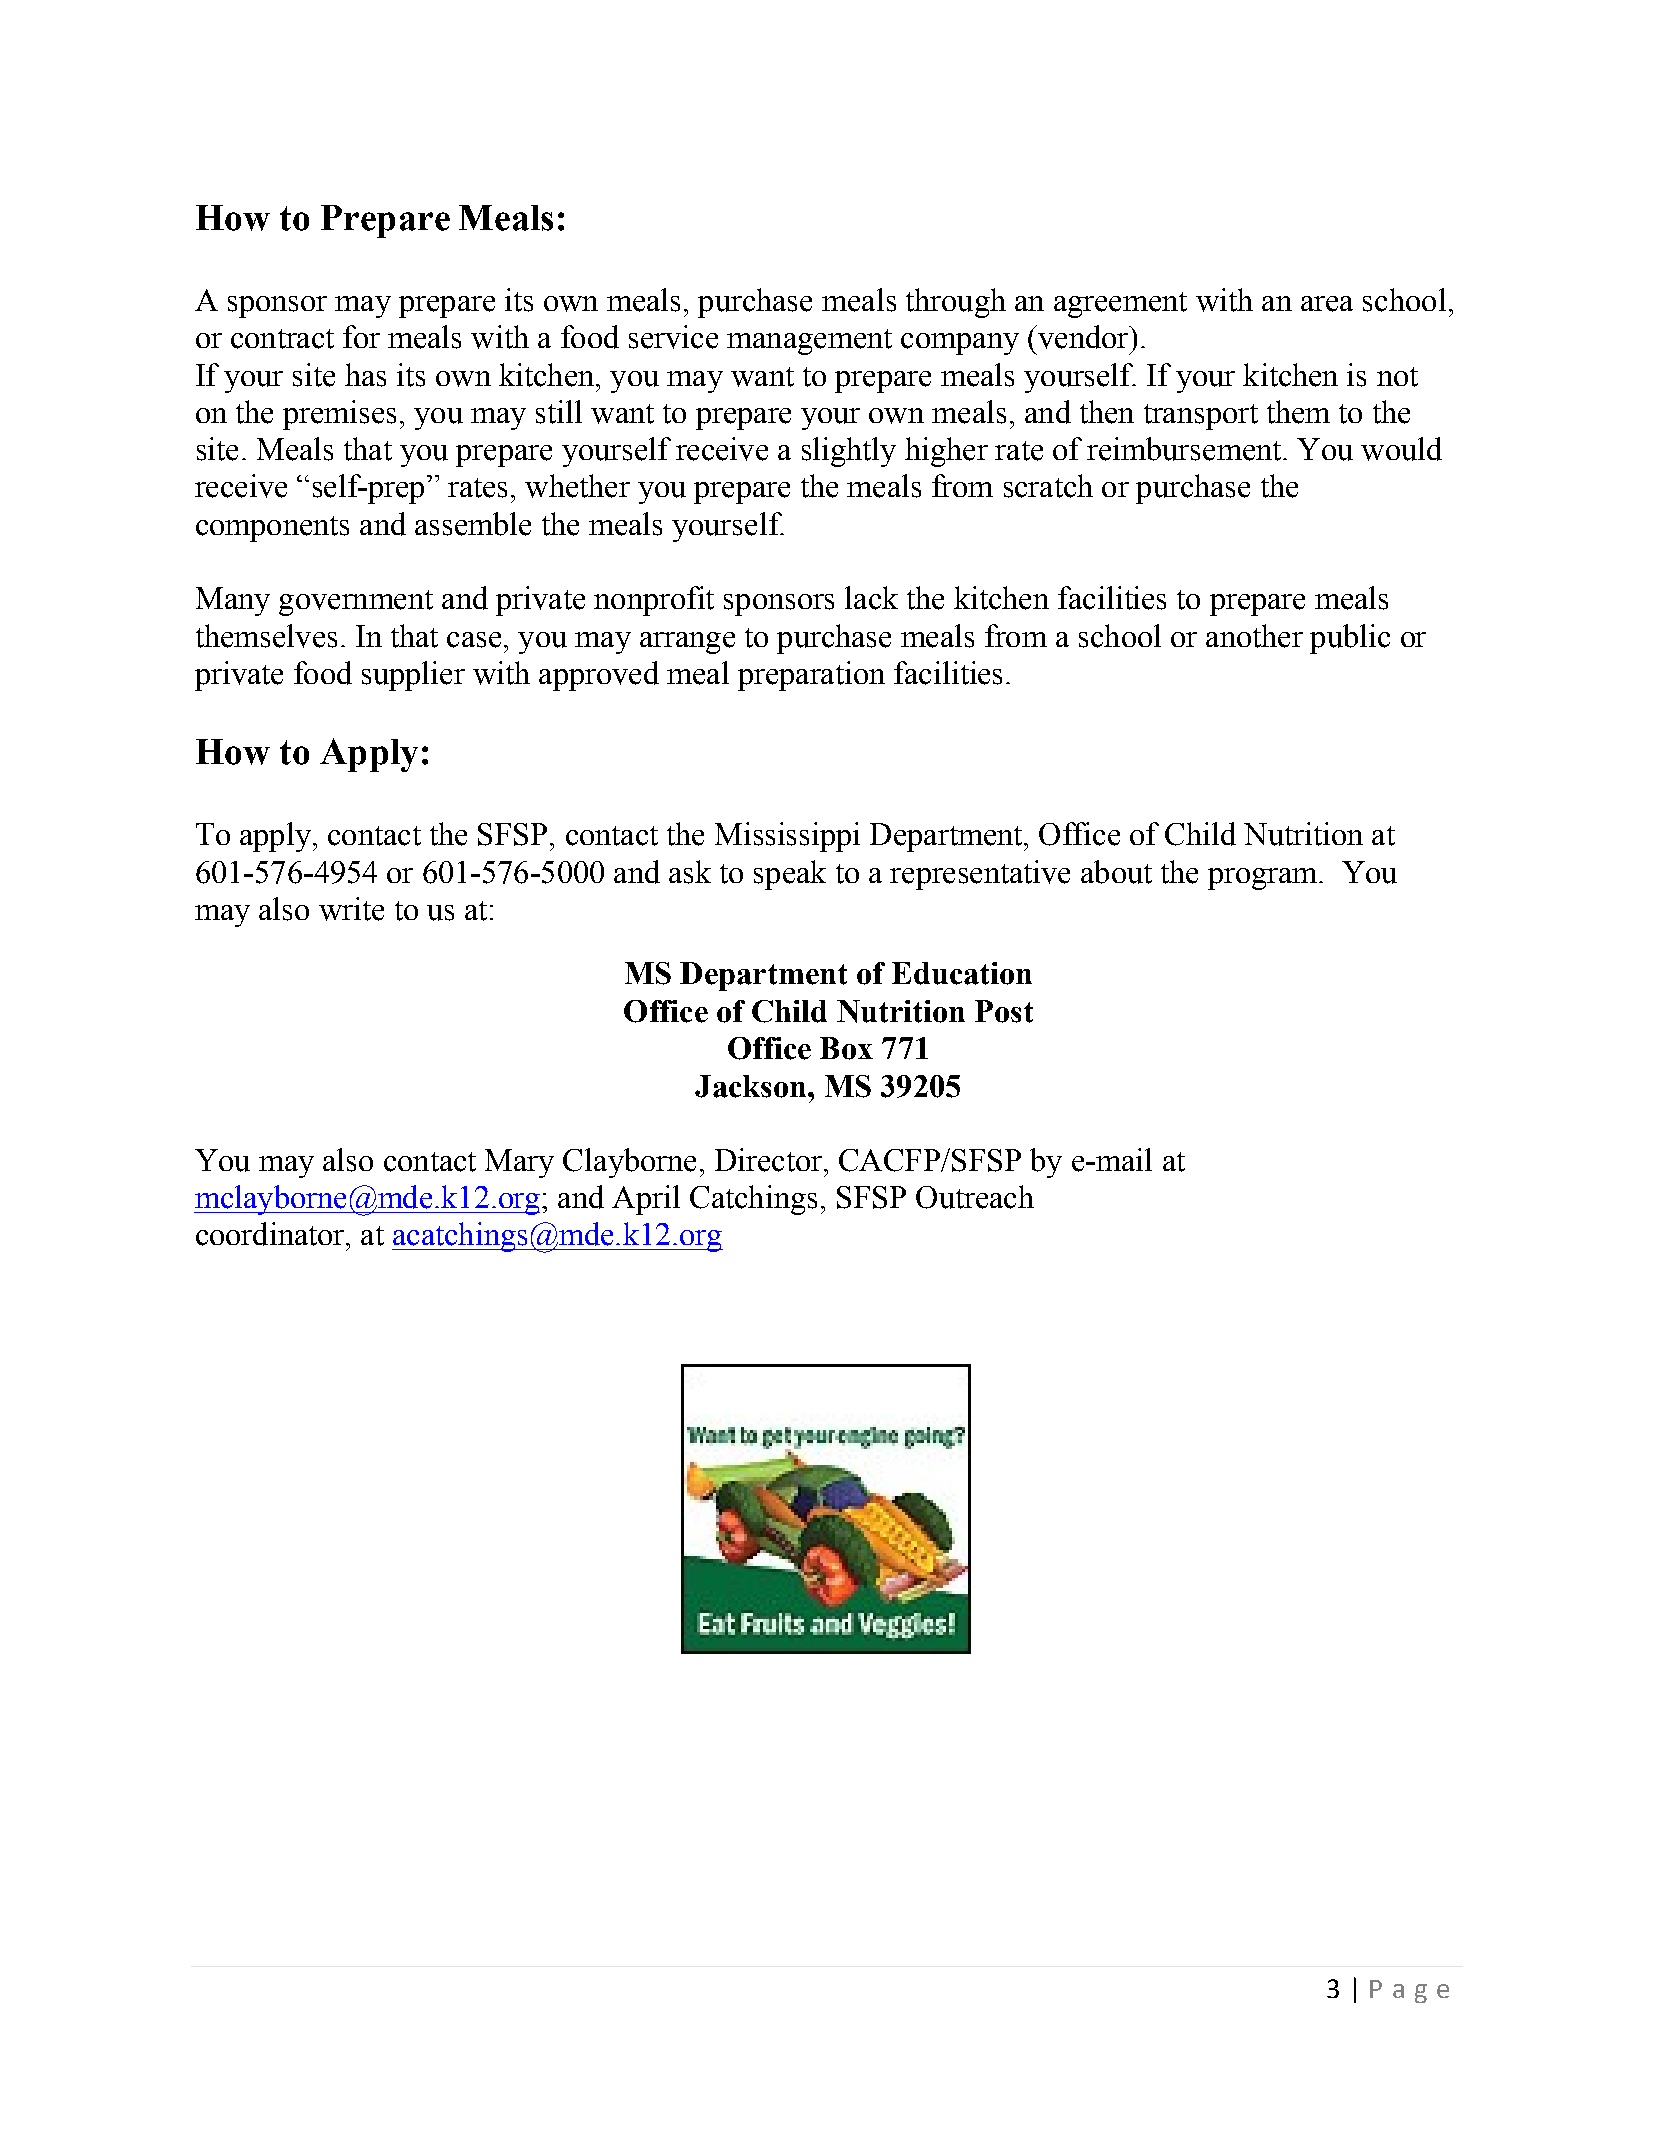 This screenshot has height=2140, width=1654. What do you see at coordinates (361, 336) in the screenshot?
I see `for` at bounding box center [361, 336].
